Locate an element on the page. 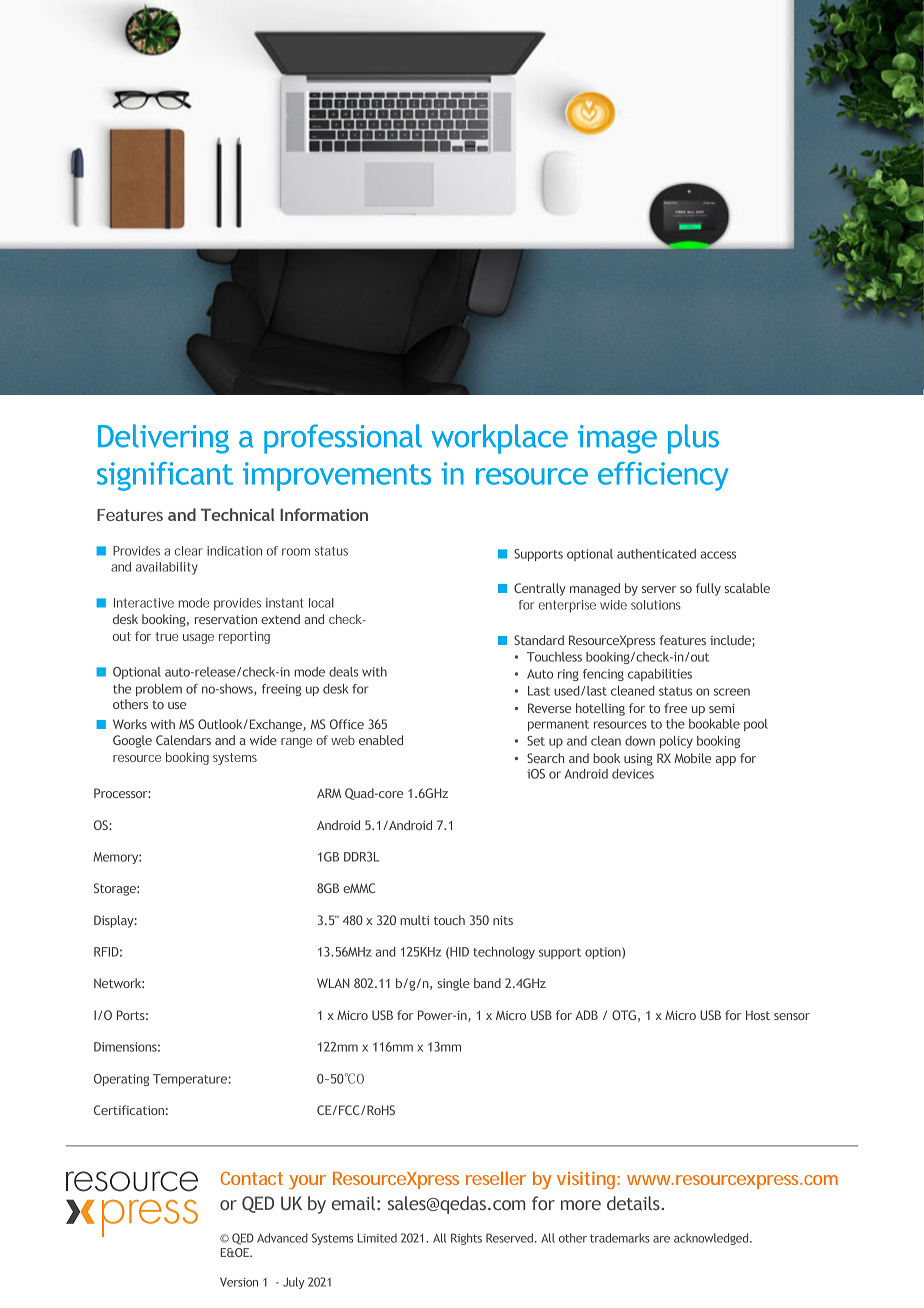 The height and width of the image is (1308, 924). significant is located at coordinates (165, 476).
